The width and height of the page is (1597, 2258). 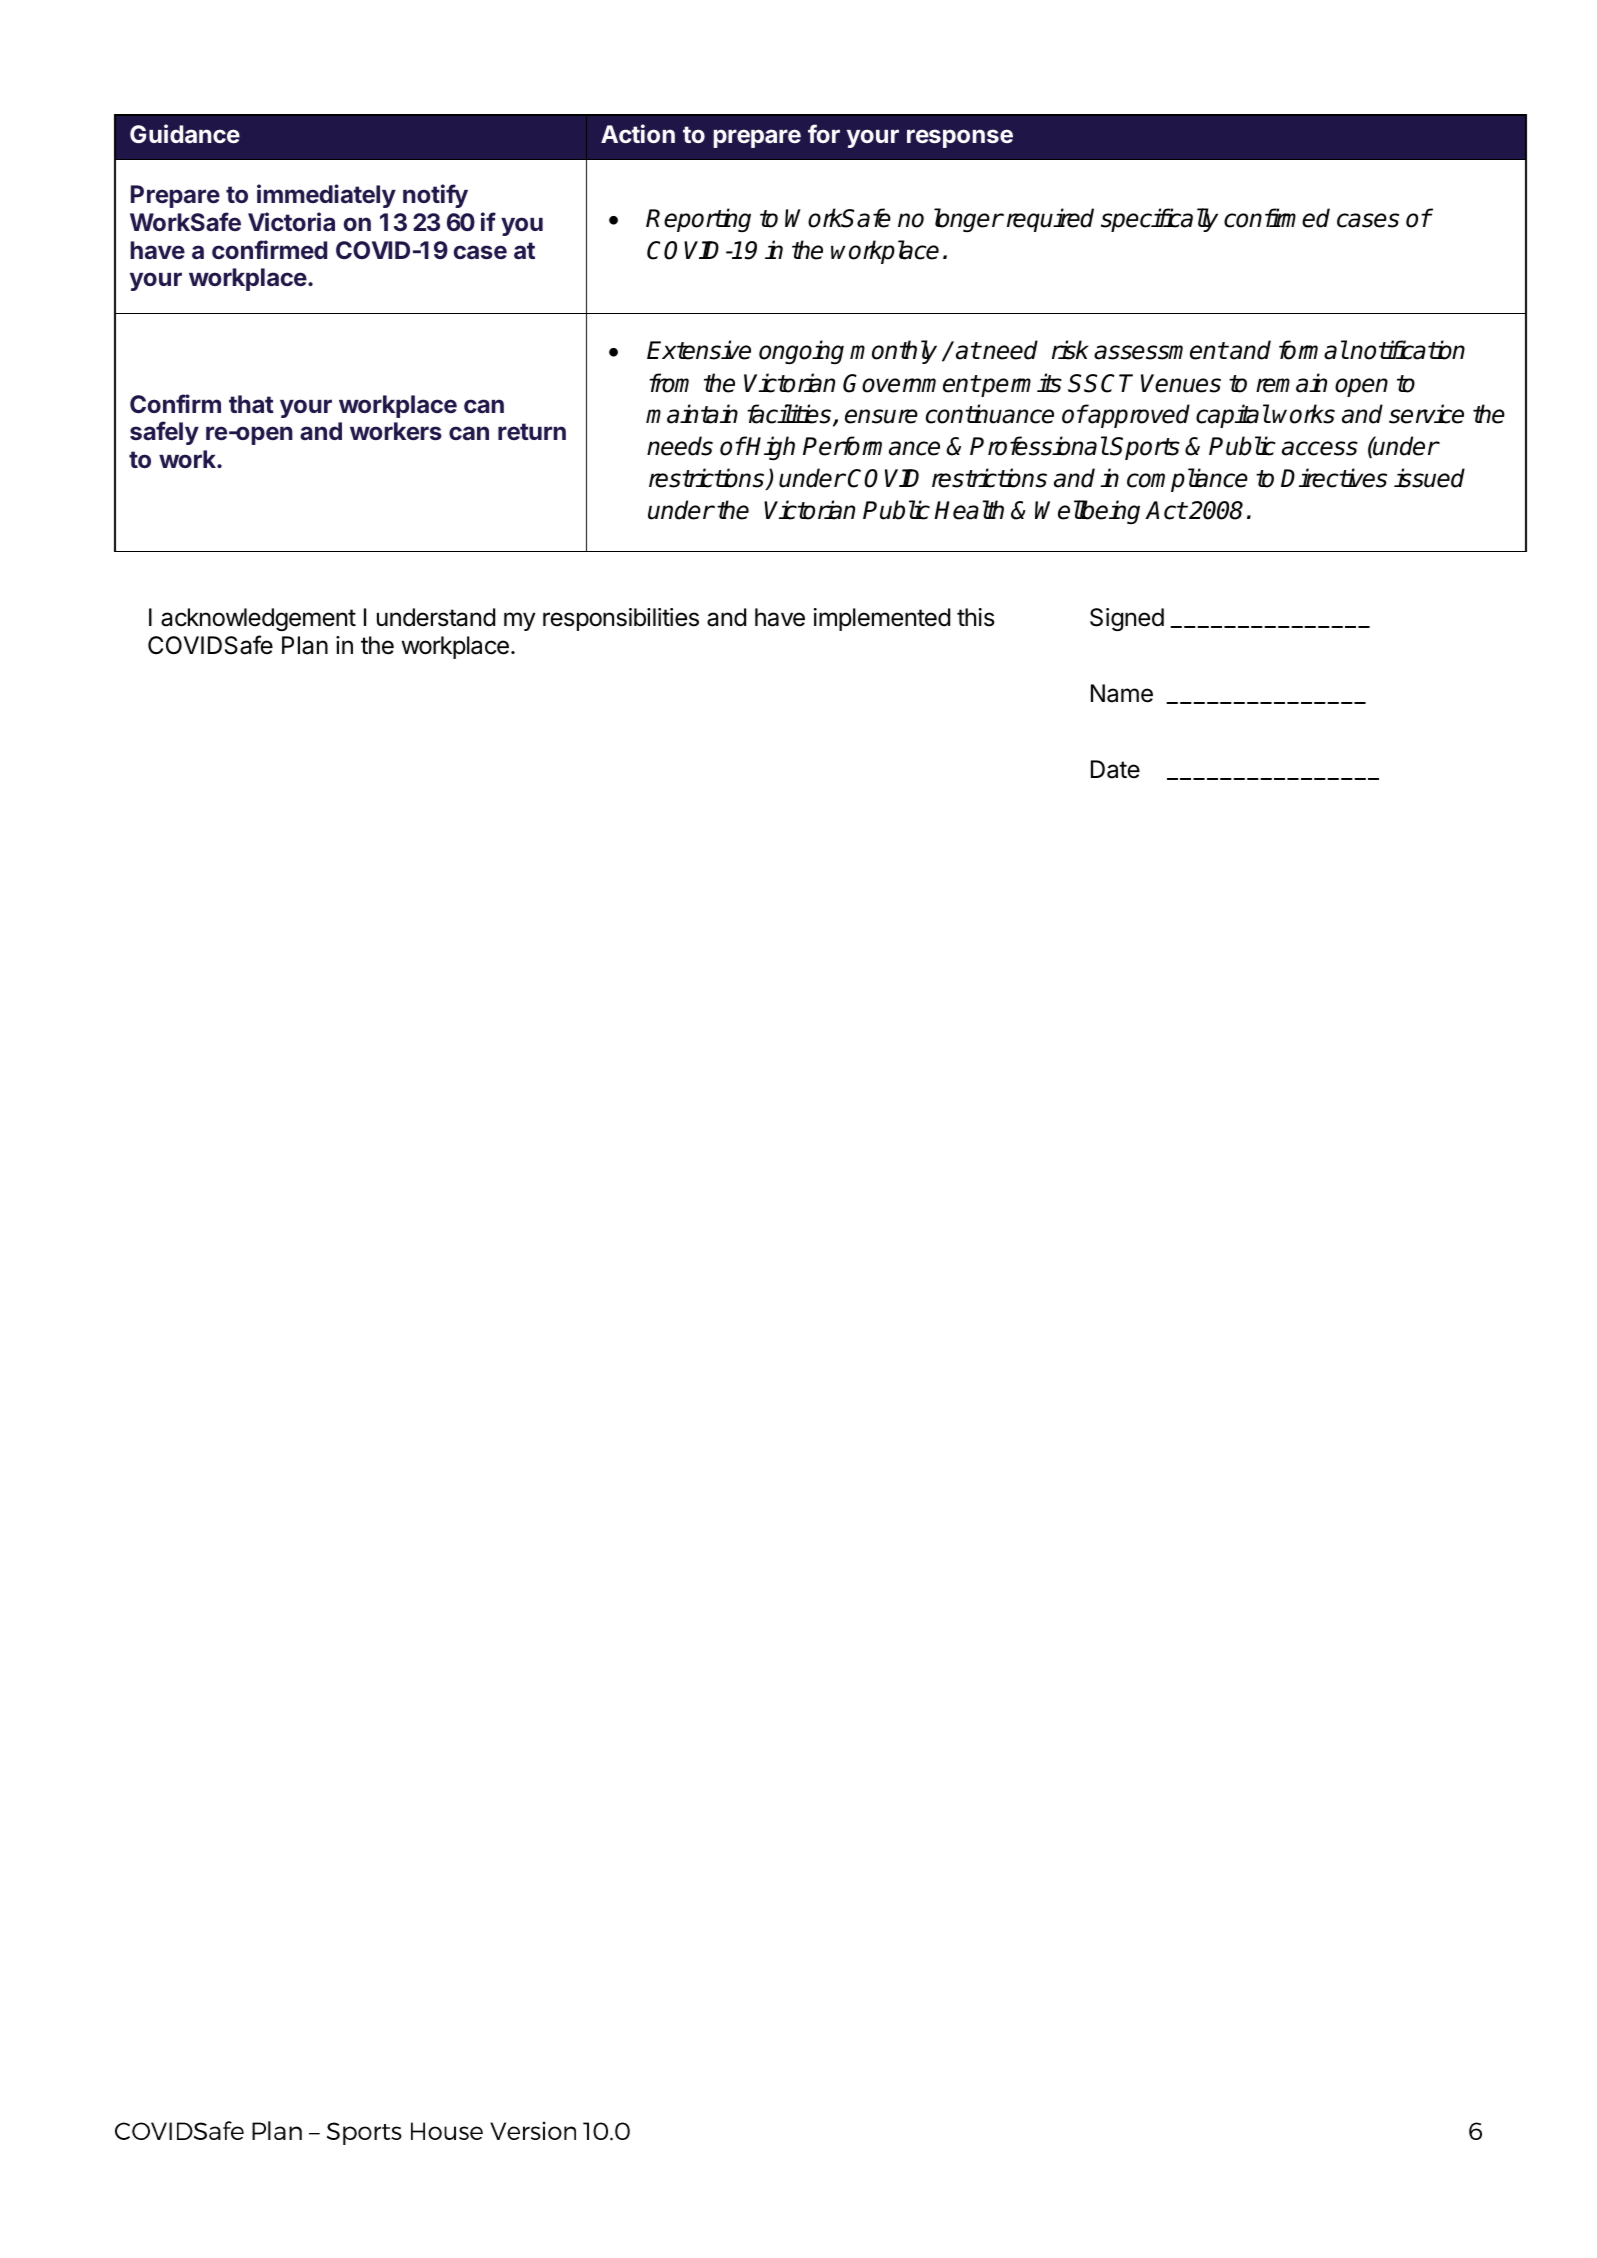 What do you see at coordinates (164, 433) in the page?
I see `safely` at bounding box center [164, 433].
